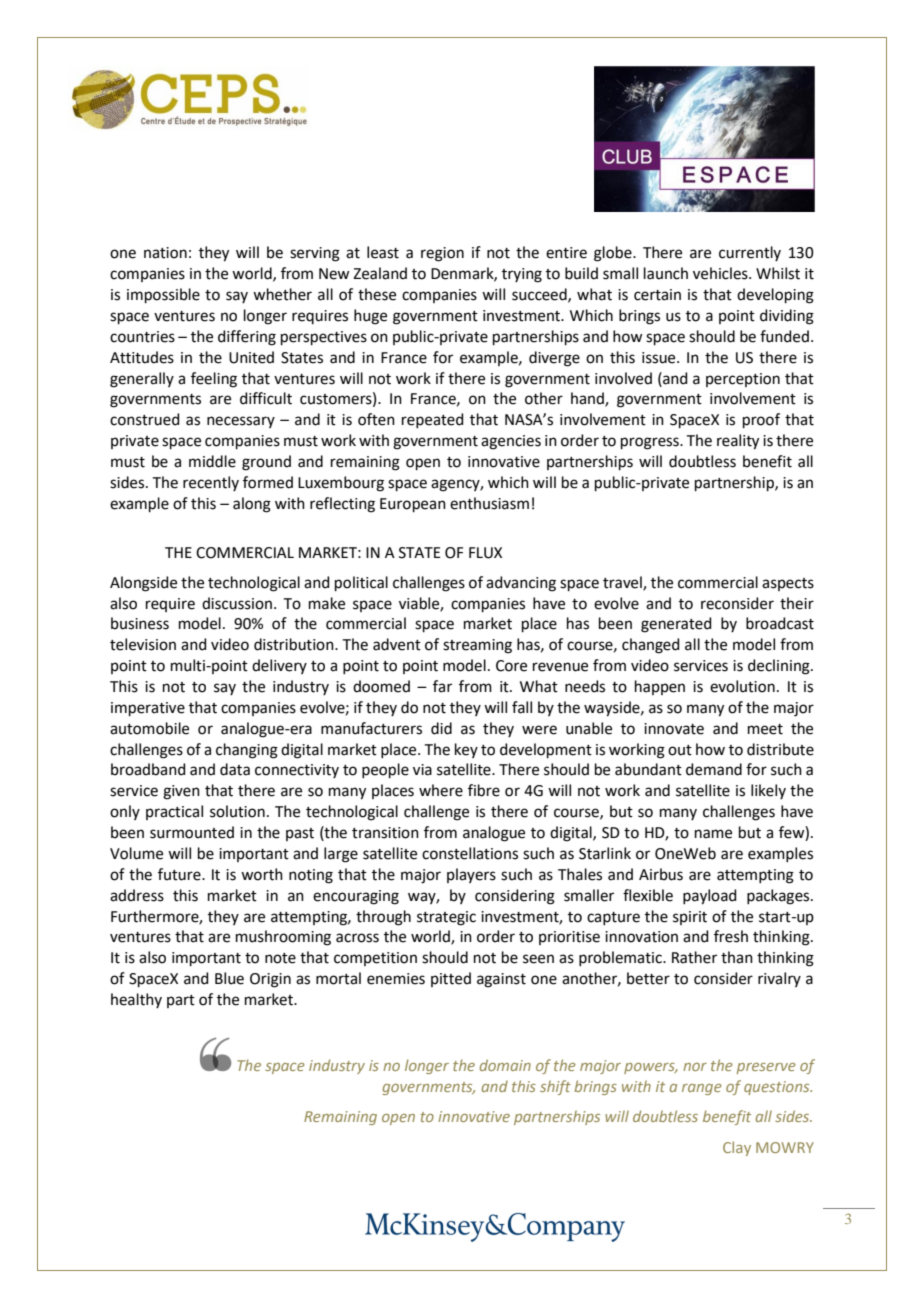 The image size is (924, 1308). Describe the element at coordinates (442, 254) in the screenshot. I see `region` at that location.
